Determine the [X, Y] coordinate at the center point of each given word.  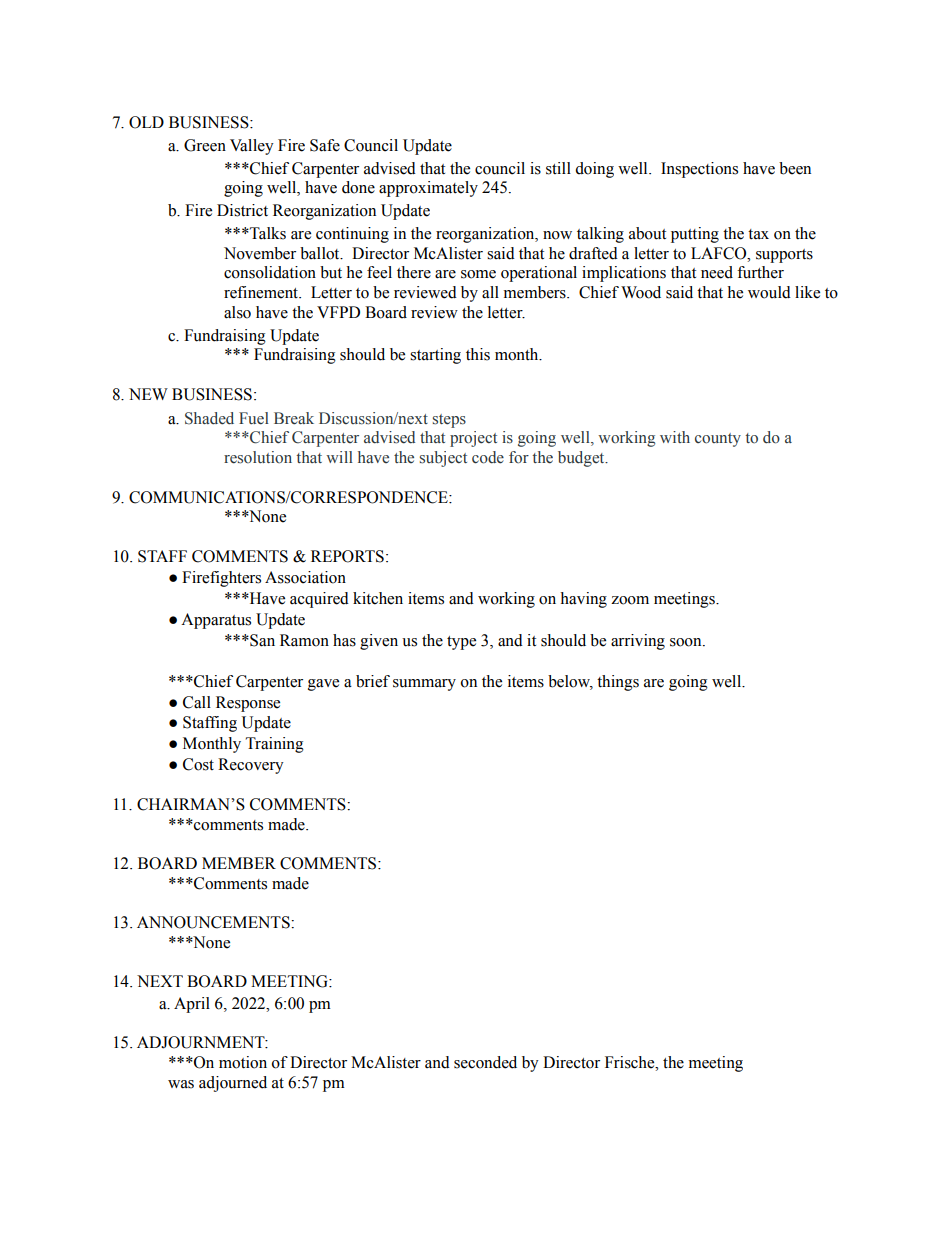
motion [243, 1062]
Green [205, 145]
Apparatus [216, 621]
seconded [485, 1062]
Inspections [699, 170]
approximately [428, 189]
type [461, 643]
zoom [630, 600]
